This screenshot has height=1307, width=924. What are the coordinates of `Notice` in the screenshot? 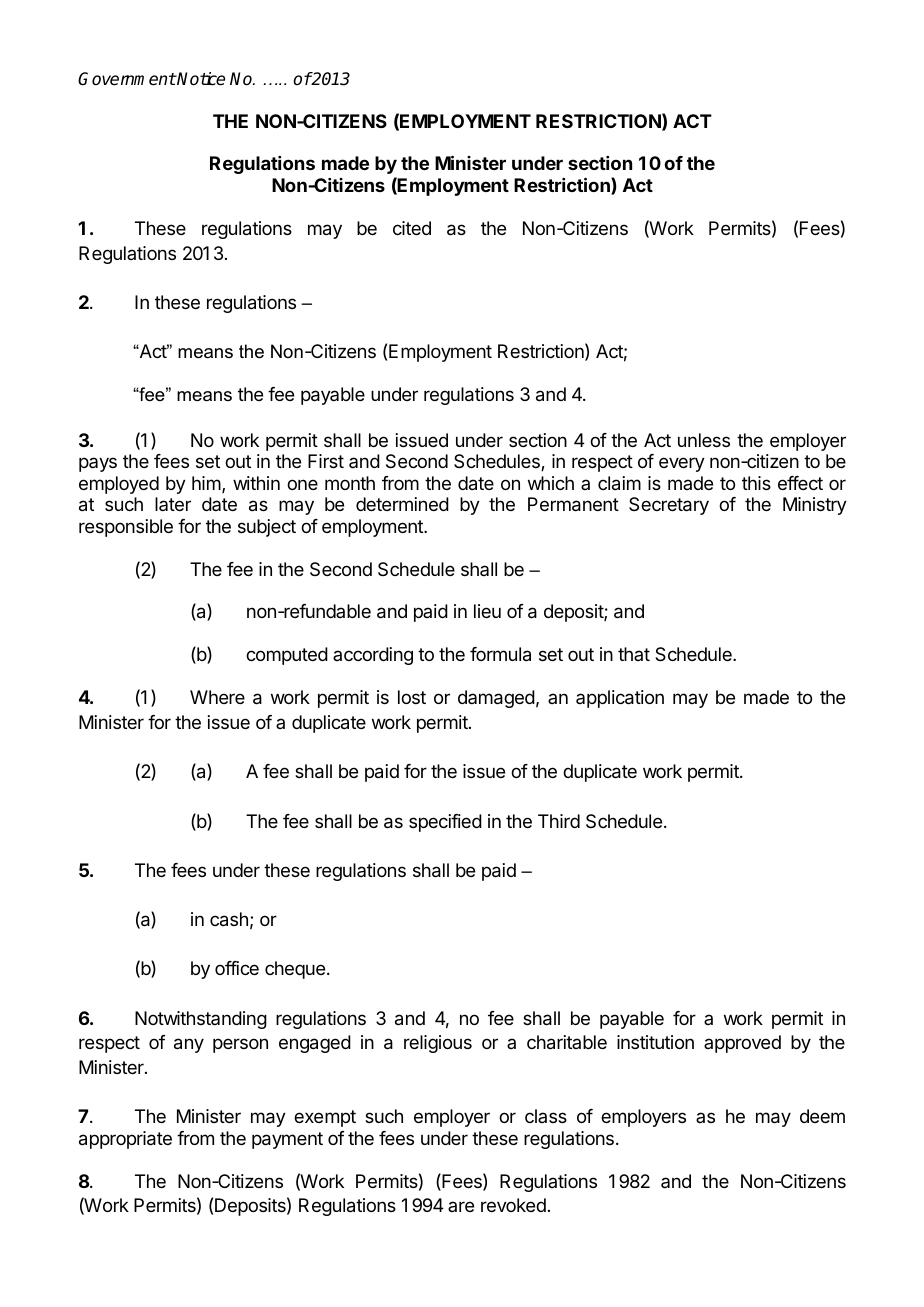 It's located at (200, 79).
